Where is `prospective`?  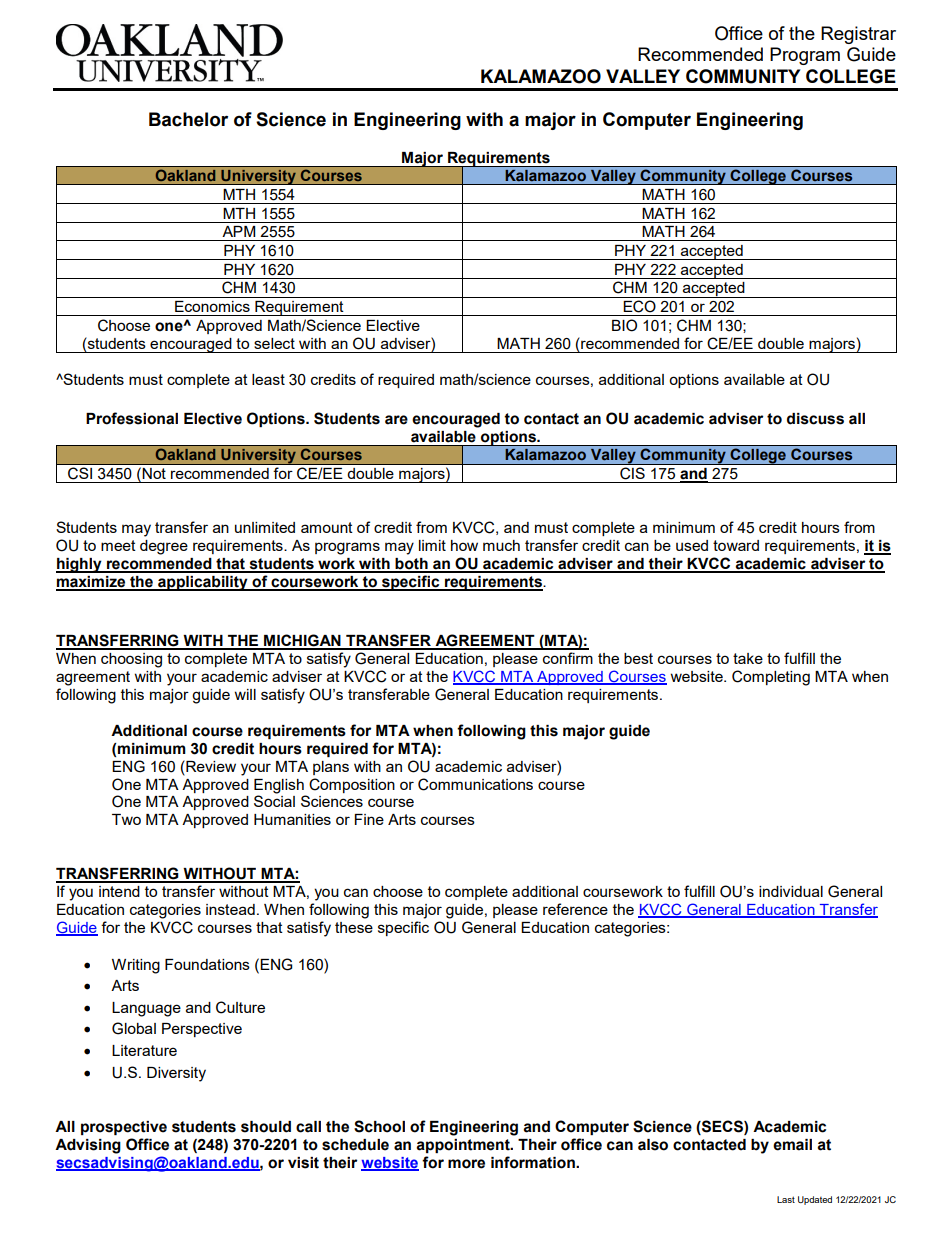
prospective is located at coordinates (124, 1128).
